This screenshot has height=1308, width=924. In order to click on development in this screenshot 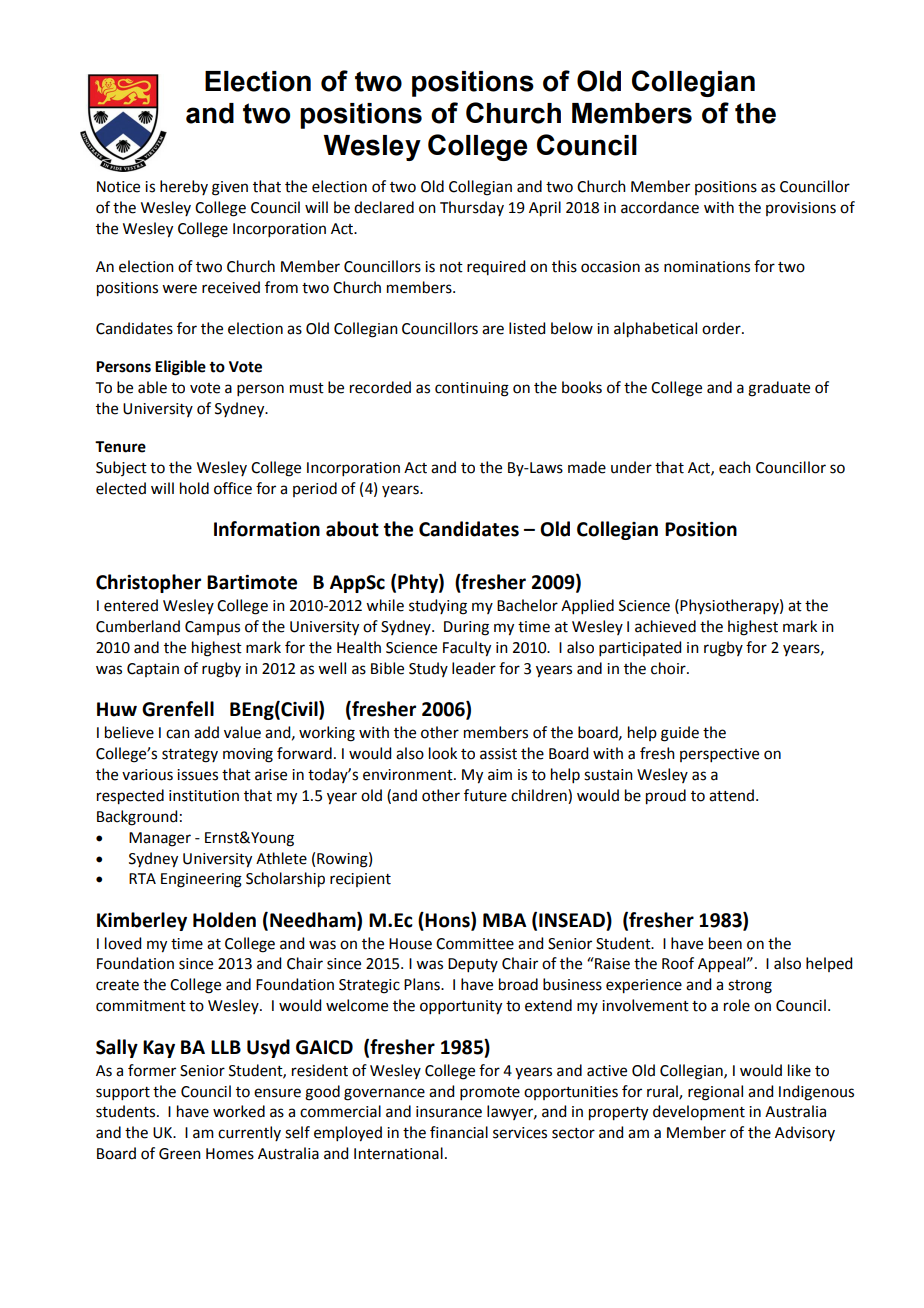, I will do `click(699, 1112)`.
